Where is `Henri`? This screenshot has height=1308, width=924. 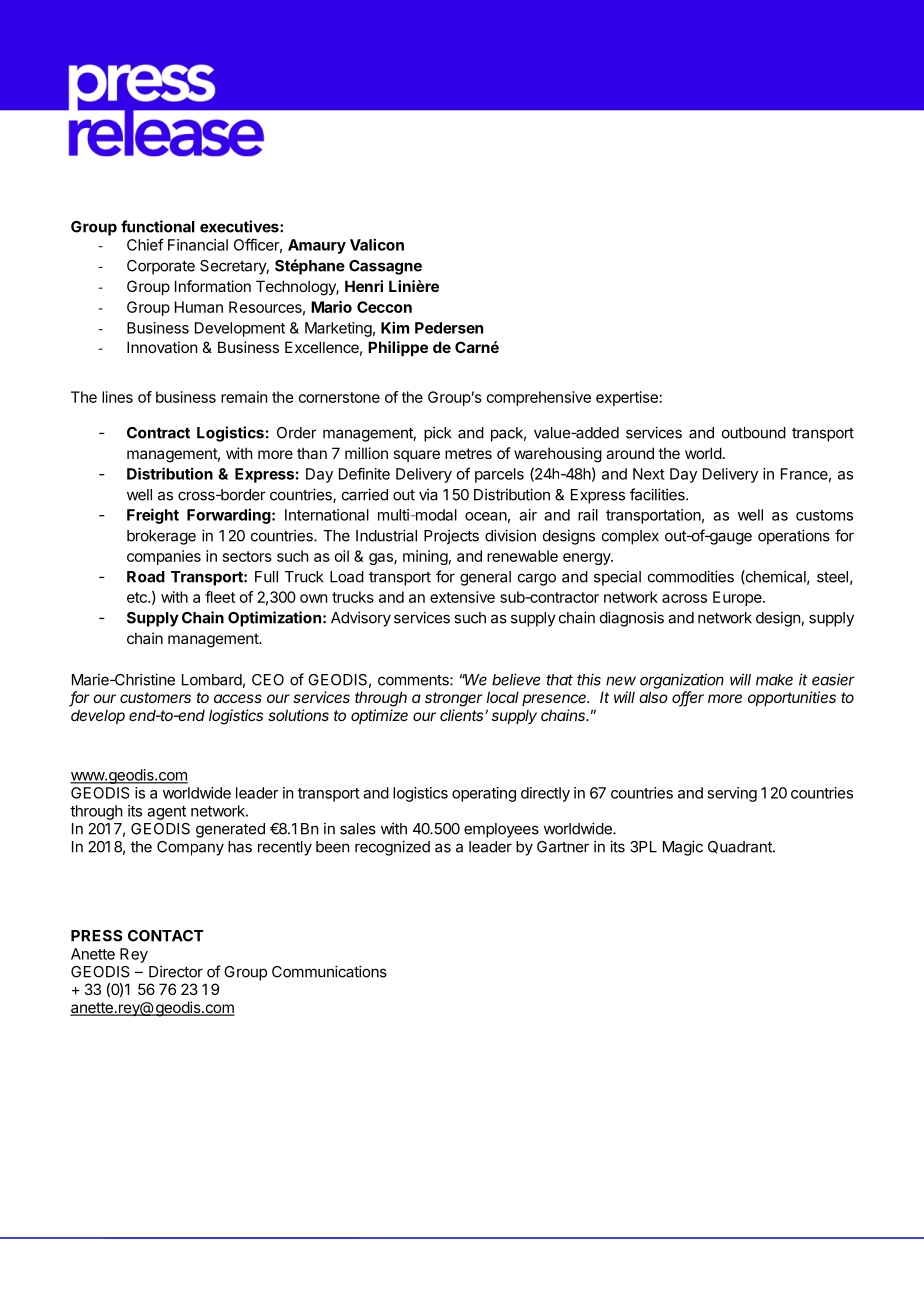 Henri is located at coordinates (364, 286).
